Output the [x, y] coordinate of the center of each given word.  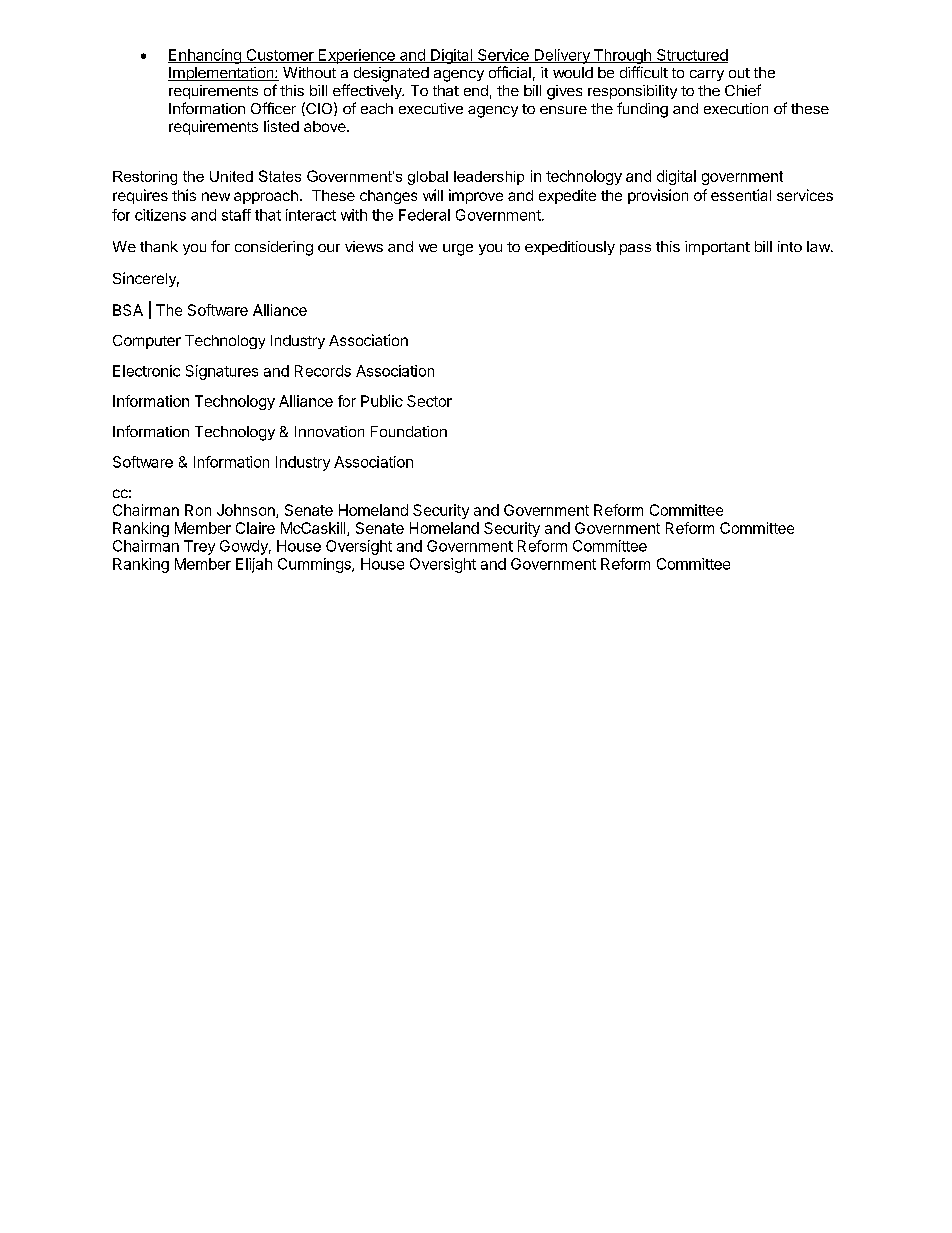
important [717, 248]
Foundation [409, 431]
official [510, 72]
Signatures [222, 372]
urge [458, 250]
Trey [199, 547]
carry [707, 75]
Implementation [222, 74]
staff [236, 215]
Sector [429, 401]
